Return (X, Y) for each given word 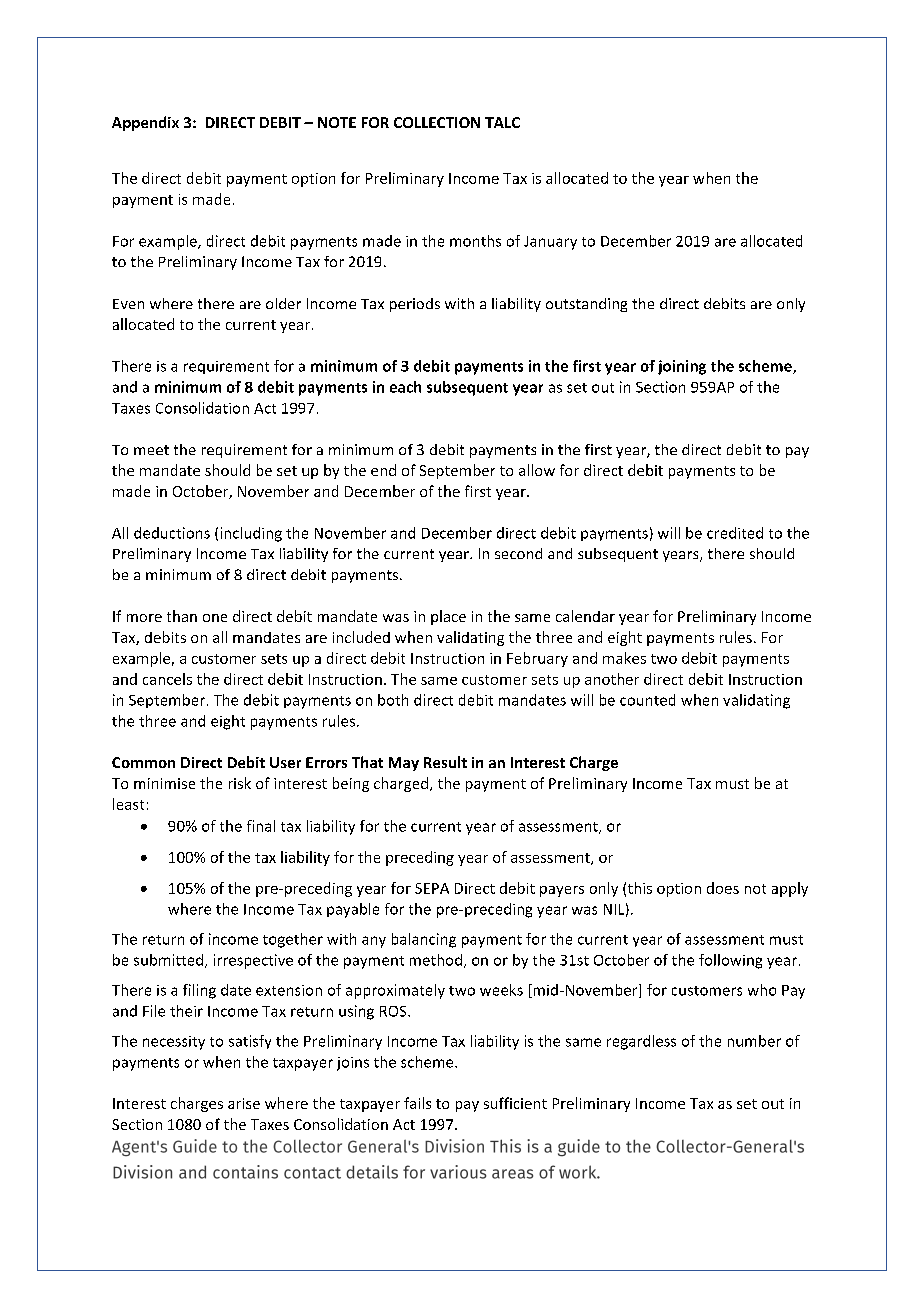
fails (417, 1103)
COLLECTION (437, 122)
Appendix (145, 123)
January (550, 243)
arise (244, 1103)
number (754, 1041)
